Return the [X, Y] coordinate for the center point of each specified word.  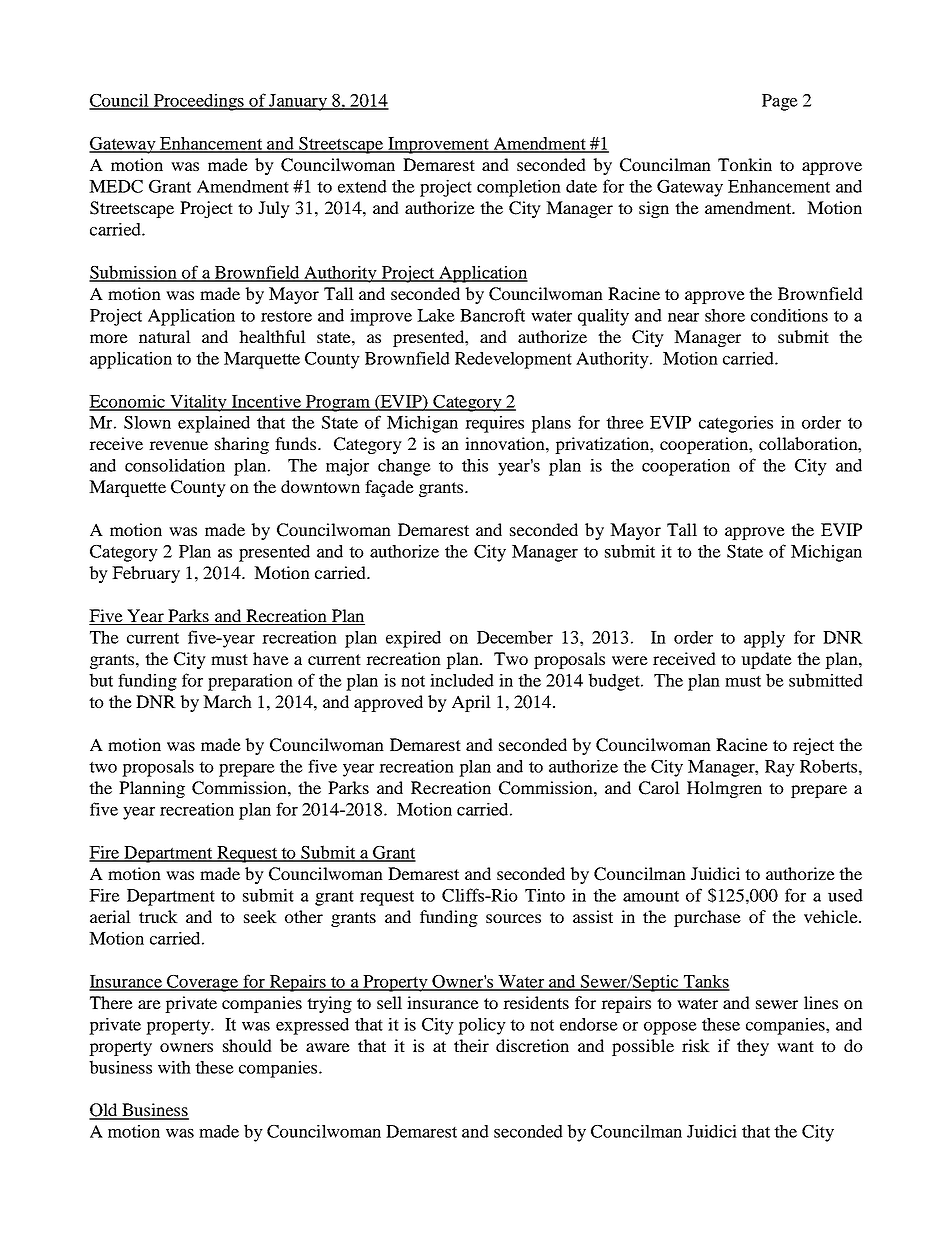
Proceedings [198, 102]
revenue [178, 445]
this [475, 465]
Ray [780, 768]
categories [736, 424]
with [174, 1067]
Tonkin [745, 164]
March [227, 701]
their [471, 1045]
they [753, 1047]
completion [519, 188]
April [471, 703]
